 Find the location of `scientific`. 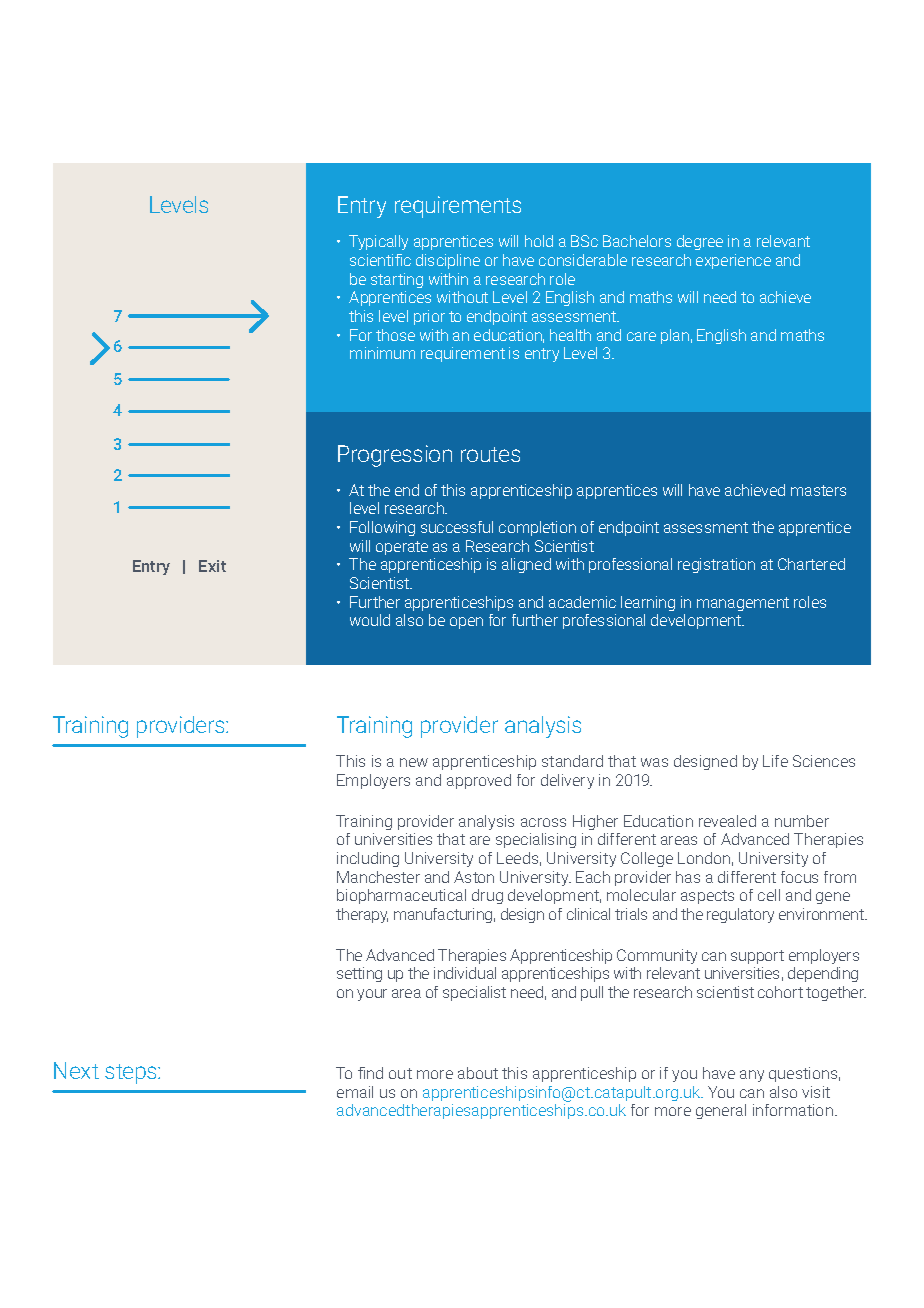

scientific is located at coordinates (380, 260).
